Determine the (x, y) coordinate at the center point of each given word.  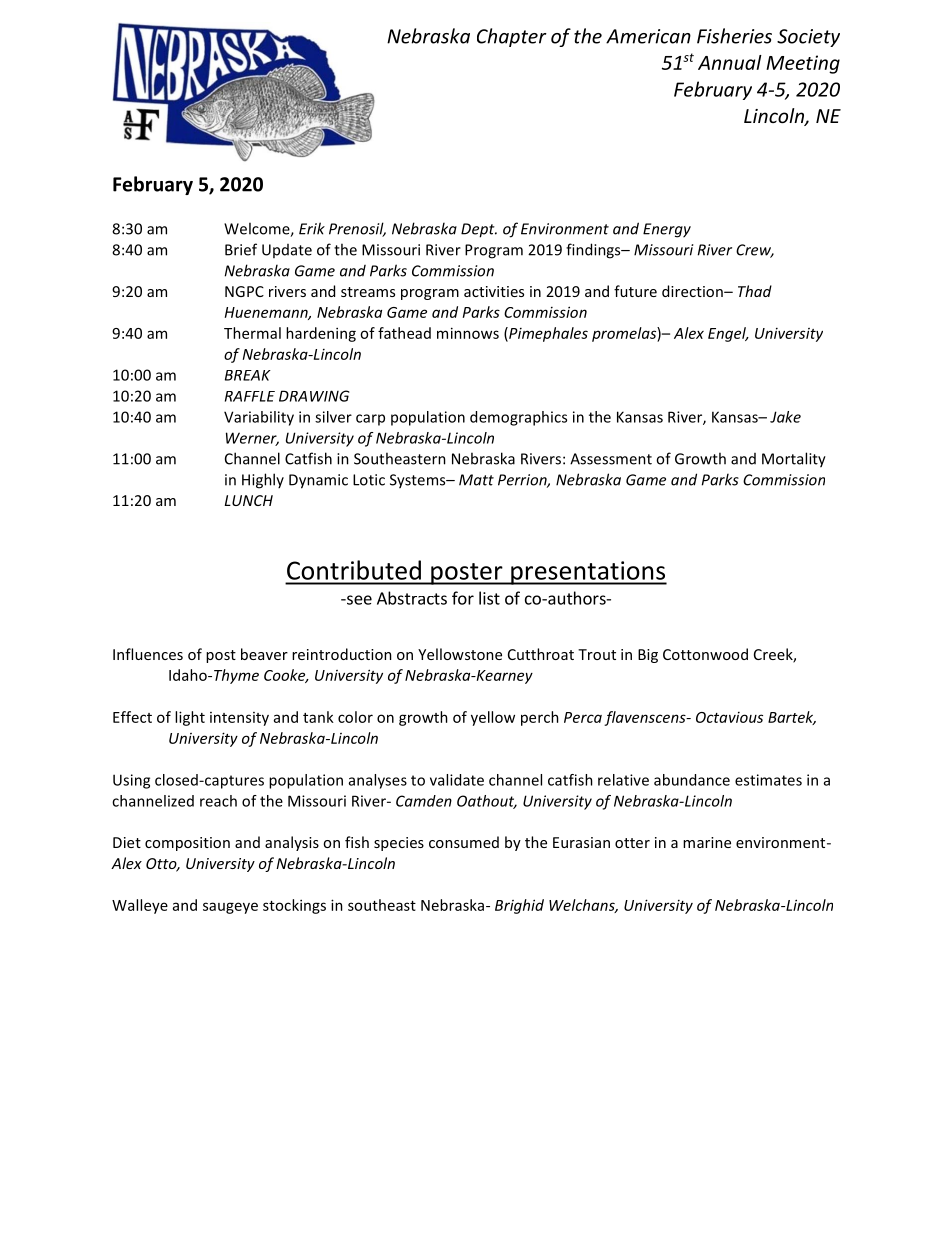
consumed (464, 842)
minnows (468, 333)
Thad (755, 291)
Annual (730, 62)
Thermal (252, 333)
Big (648, 656)
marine (707, 842)
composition (187, 844)
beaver (264, 654)
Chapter (512, 37)
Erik (312, 228)
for (463, 598)
